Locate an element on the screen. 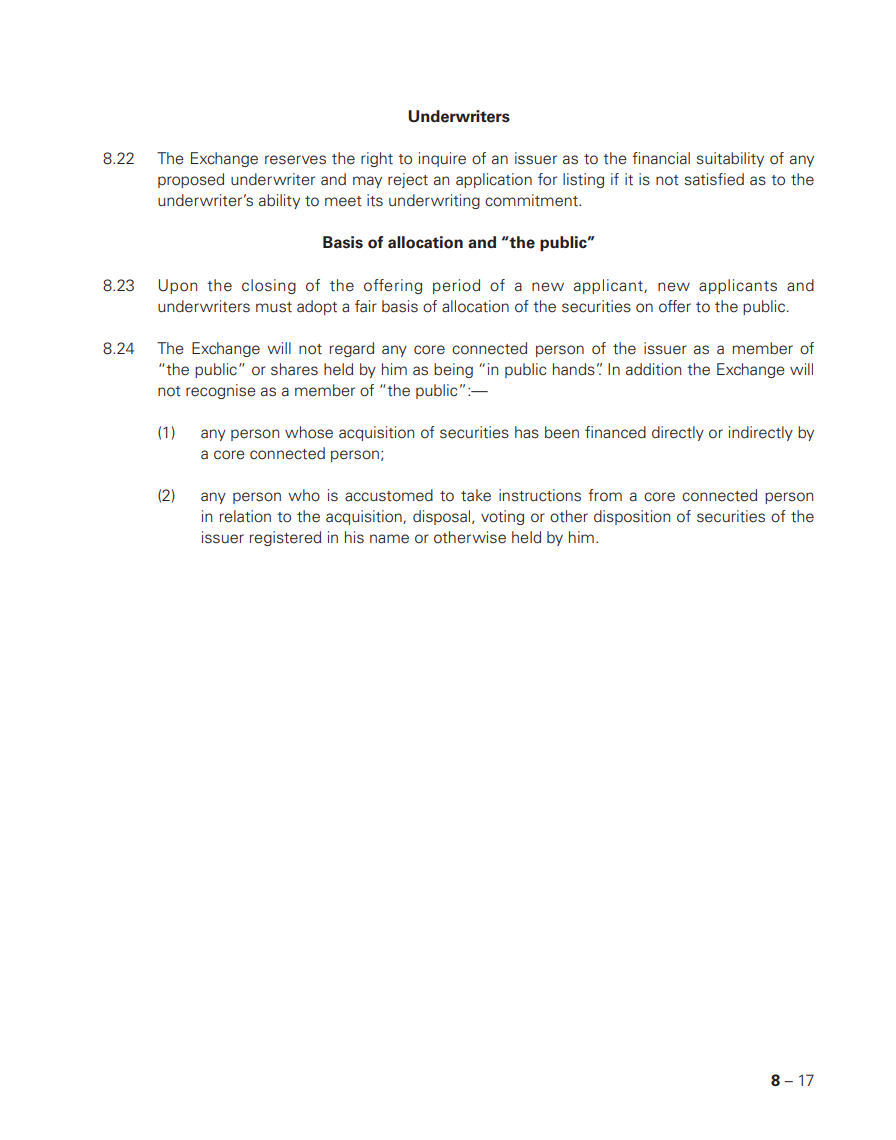 The height and width of the screenshot is (1140, 896). being is located at coordinates (453, 370).
